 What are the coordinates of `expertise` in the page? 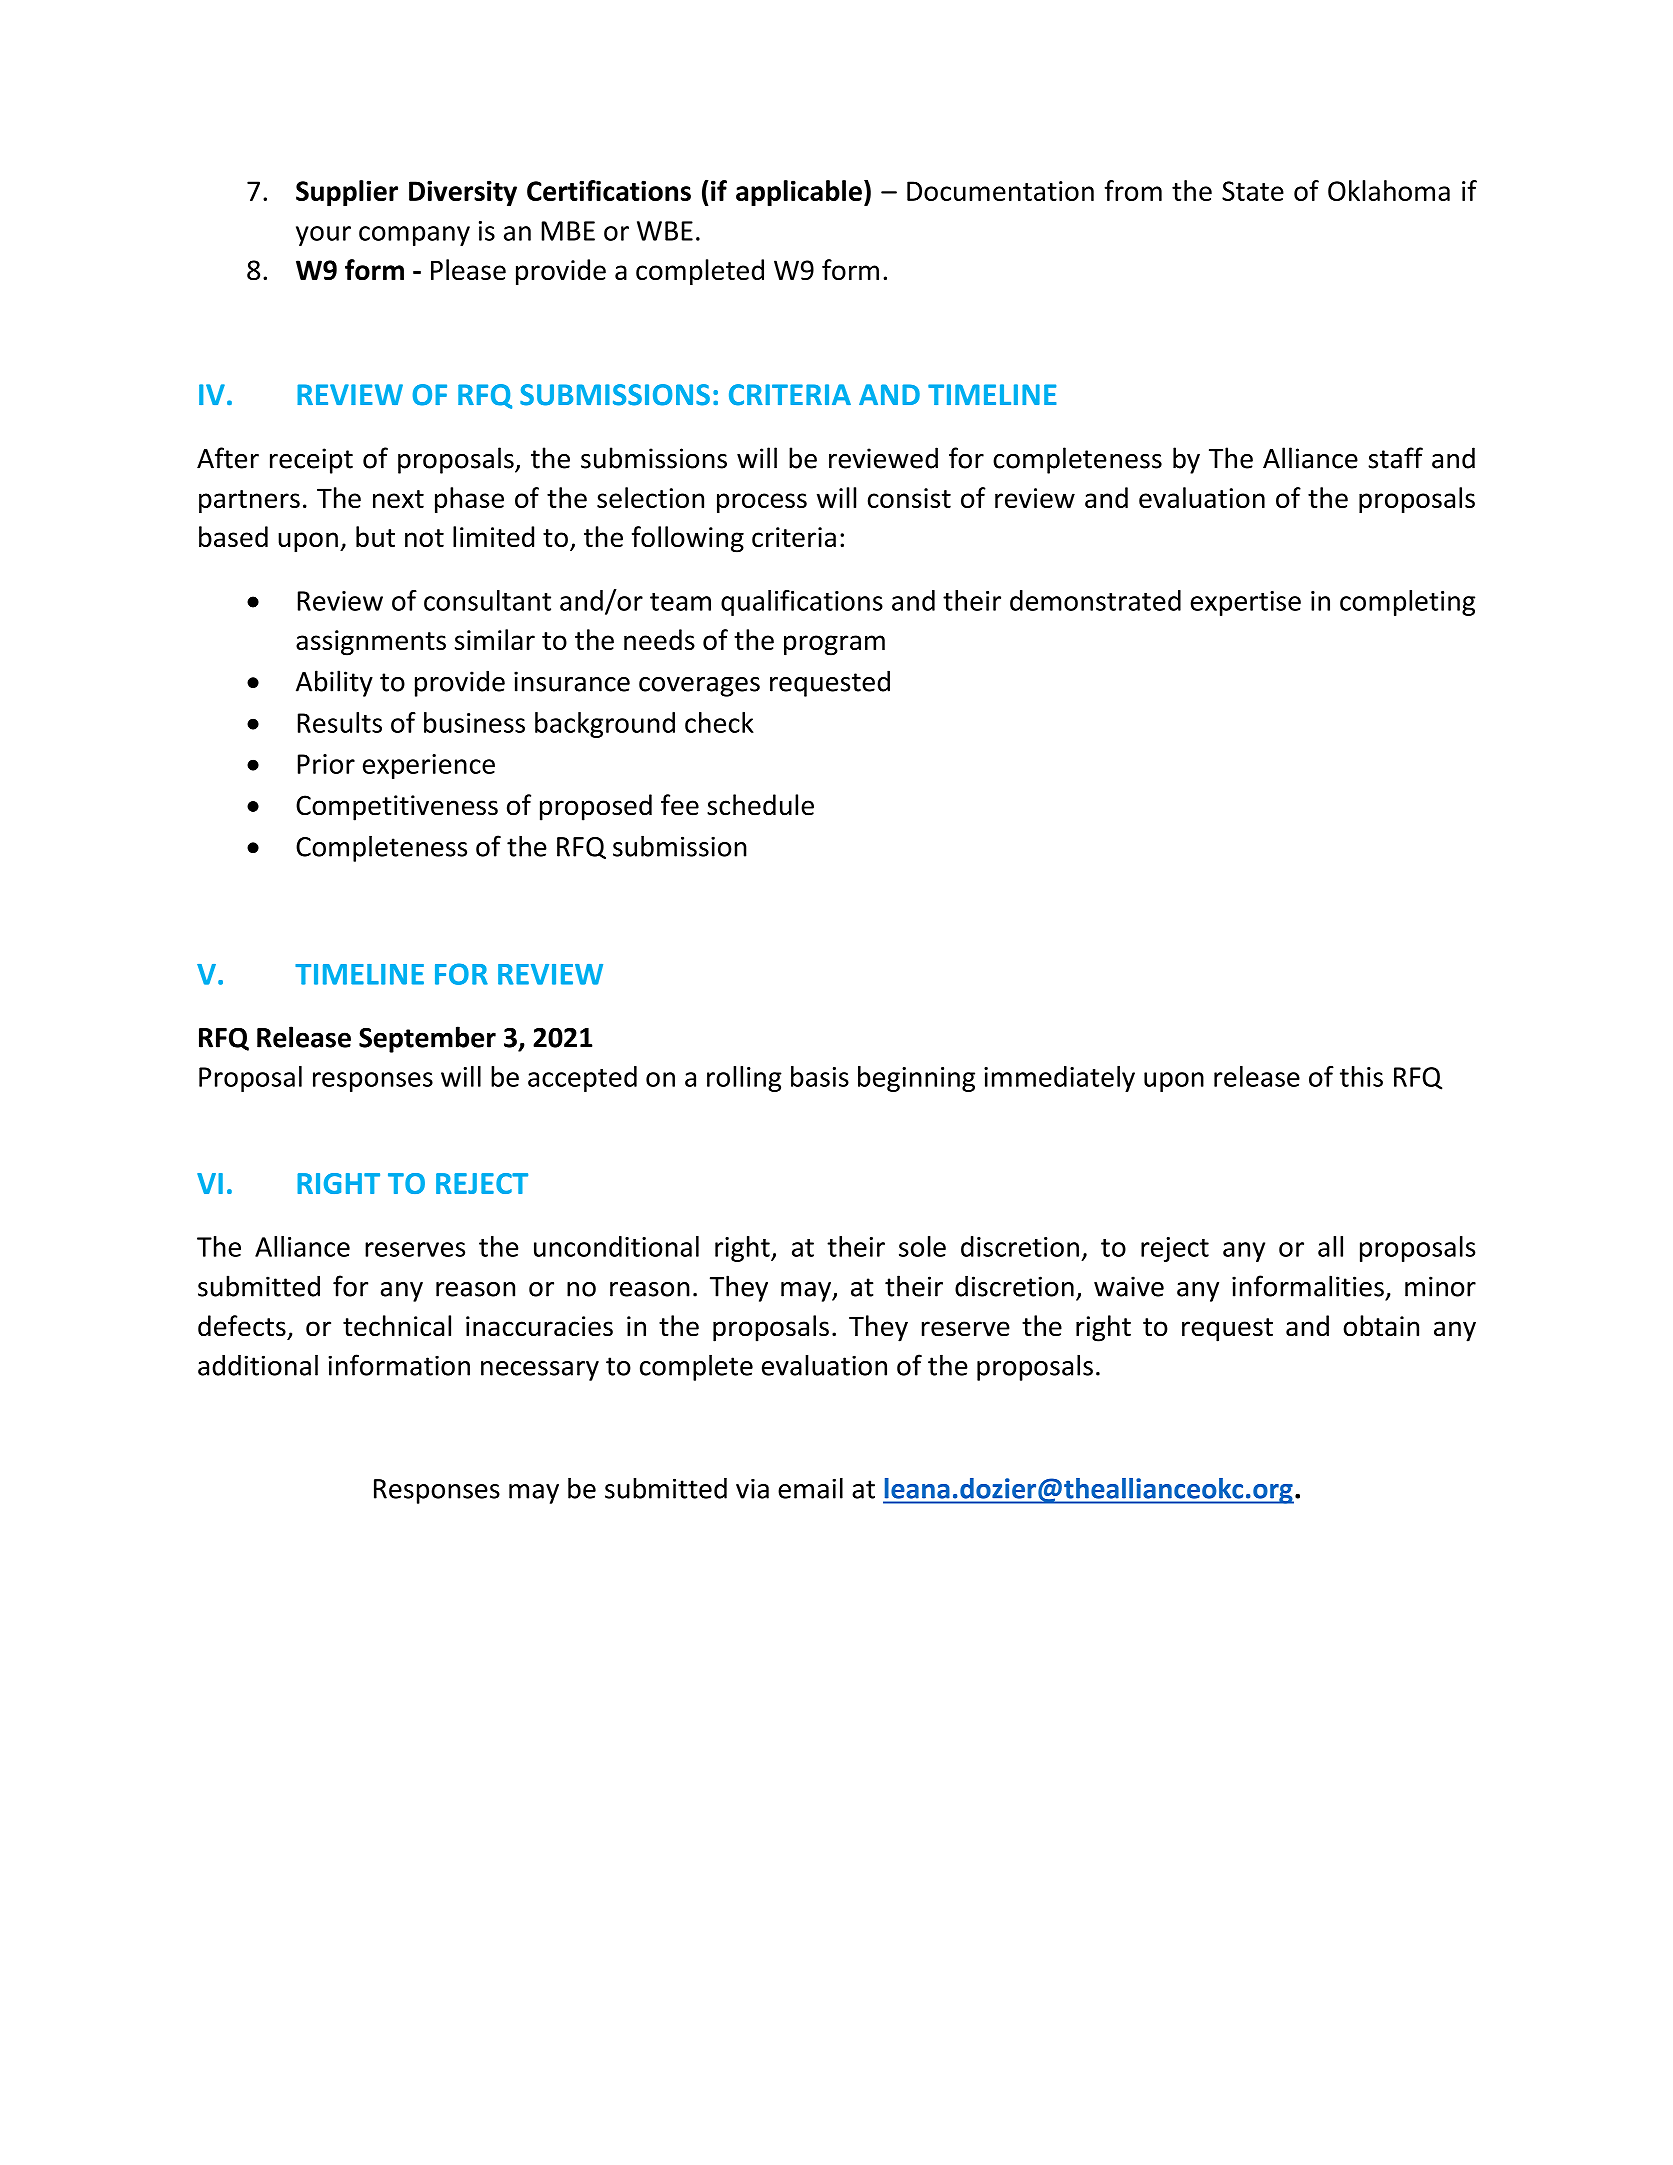 It's located at (1245, 603).
